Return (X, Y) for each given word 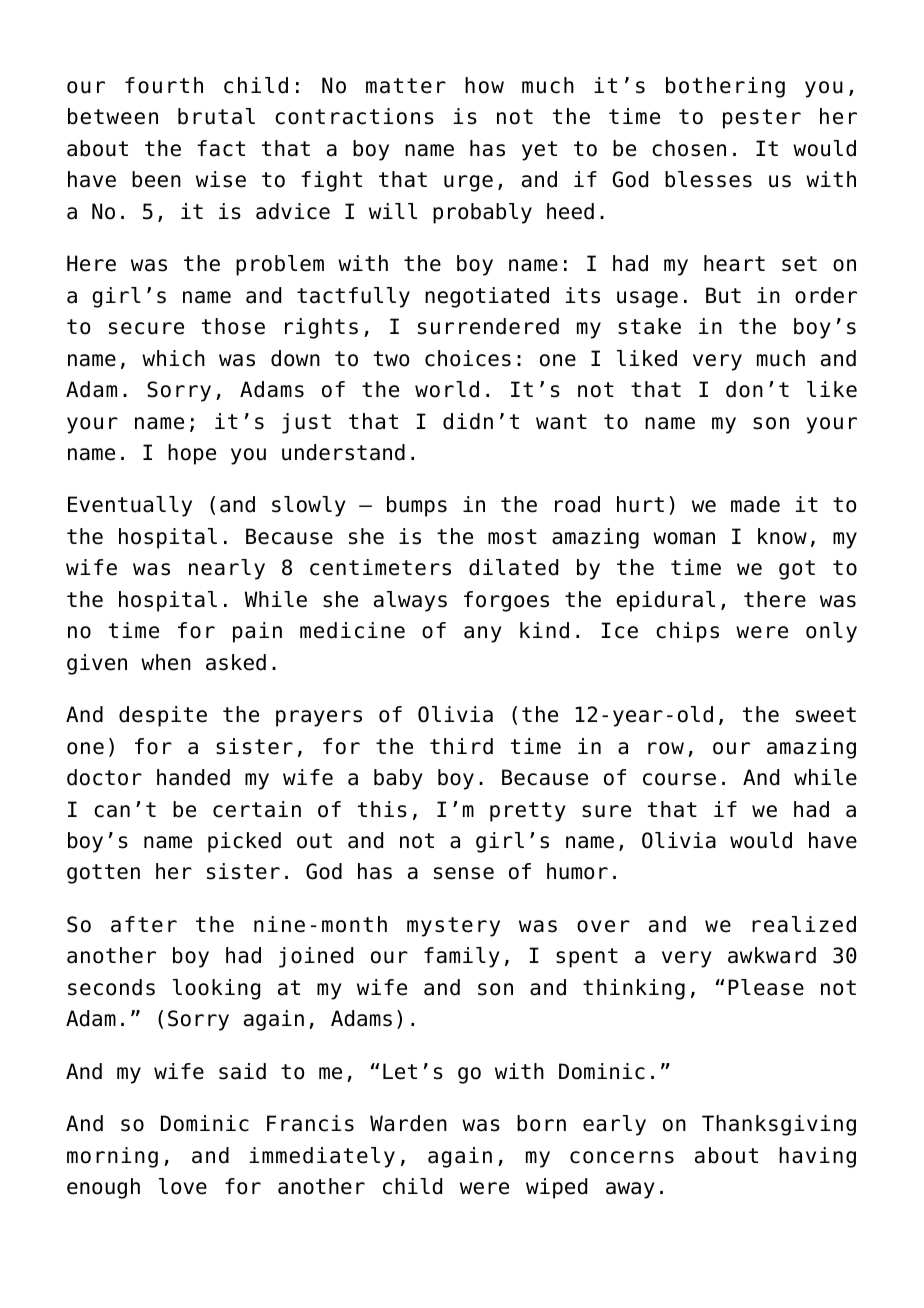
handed (193, 777)
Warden (408, 1123)
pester (762, 119)
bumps (417, 506)
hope (192, 454)
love (183, 1186)
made (755, 504)
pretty (528, 812)
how (484, 85)
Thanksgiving (779, 1125)
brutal (216, 116)
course (679, 779)
